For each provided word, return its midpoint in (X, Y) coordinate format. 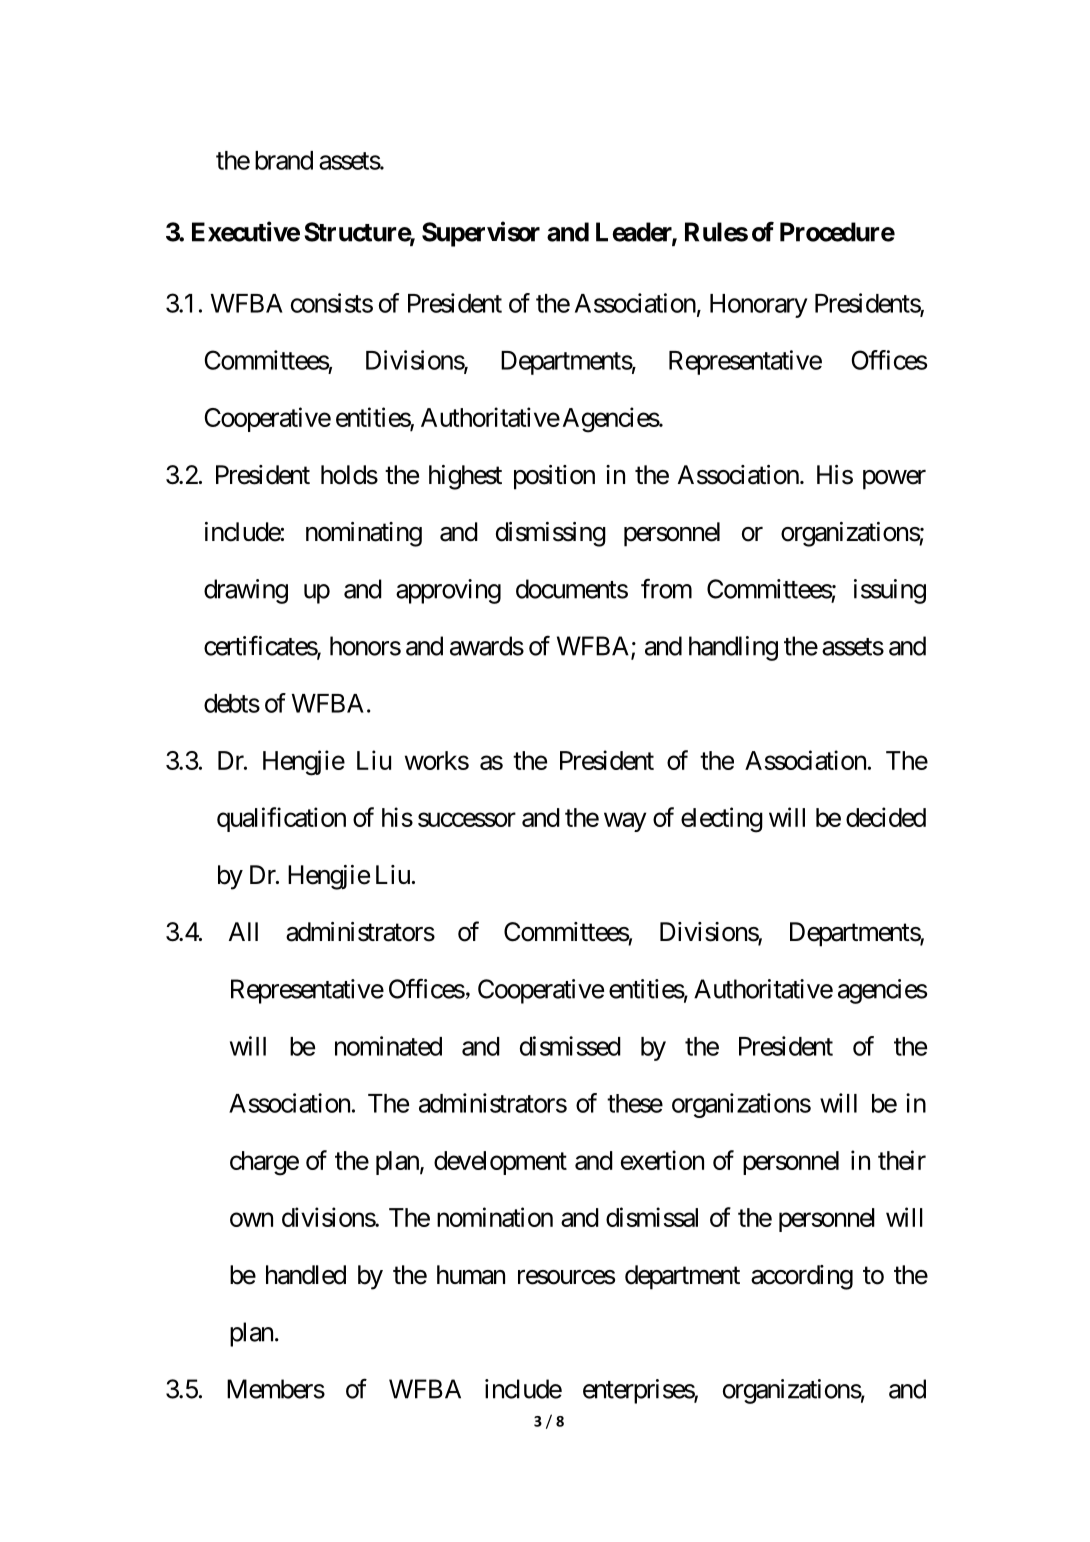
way (625, 822)
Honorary (758, 306)
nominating (364, 534)
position (554, 477)
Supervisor (481, 234)
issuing (890, 591)
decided (886, 817)
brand (284, 160)
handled (306, 1275)
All (243, 931)
